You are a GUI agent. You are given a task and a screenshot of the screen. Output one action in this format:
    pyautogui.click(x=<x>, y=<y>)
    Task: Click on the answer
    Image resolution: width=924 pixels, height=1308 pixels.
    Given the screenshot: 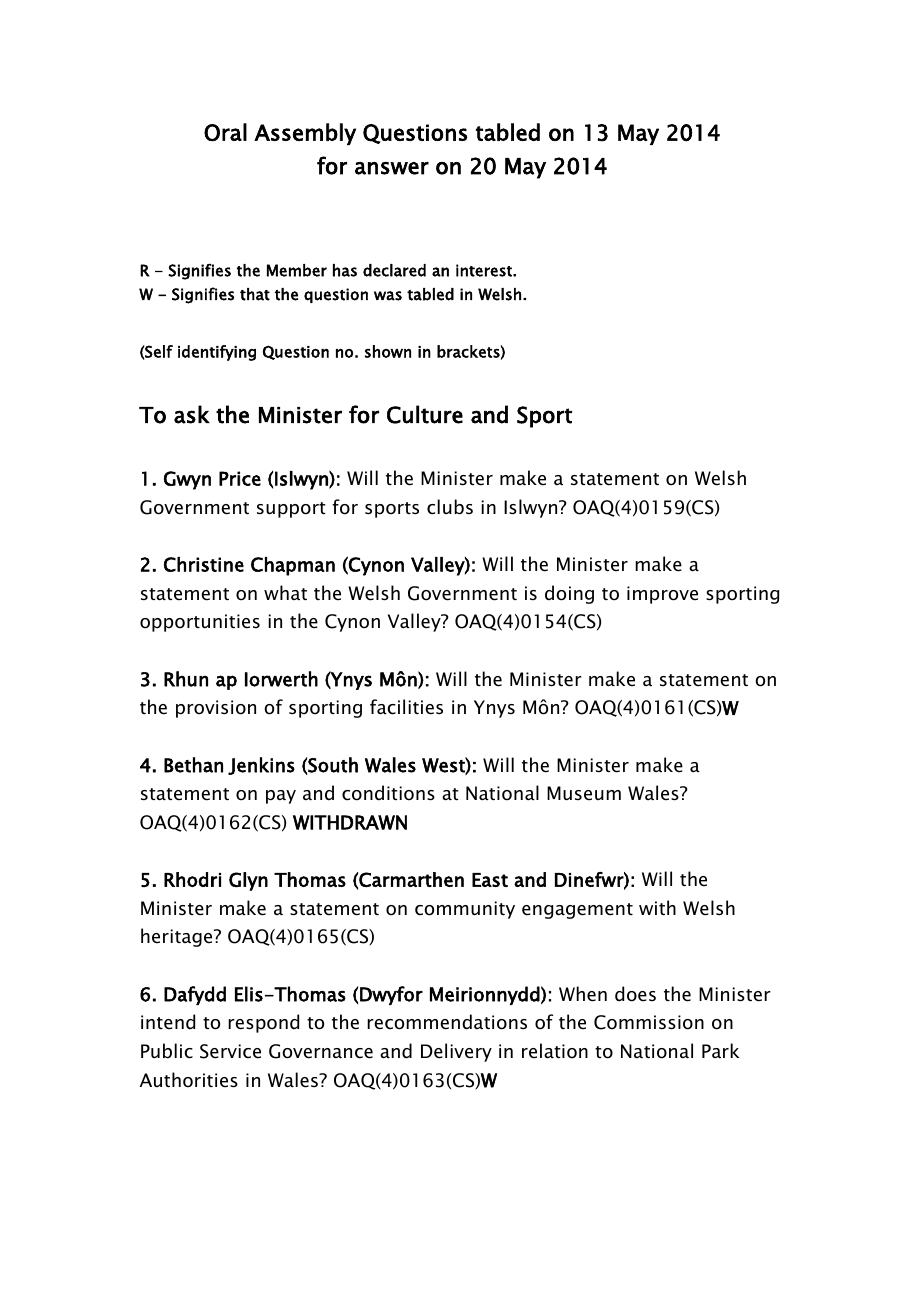 What is the action you would take?
    pyautogui.click(x=392, y=168)
